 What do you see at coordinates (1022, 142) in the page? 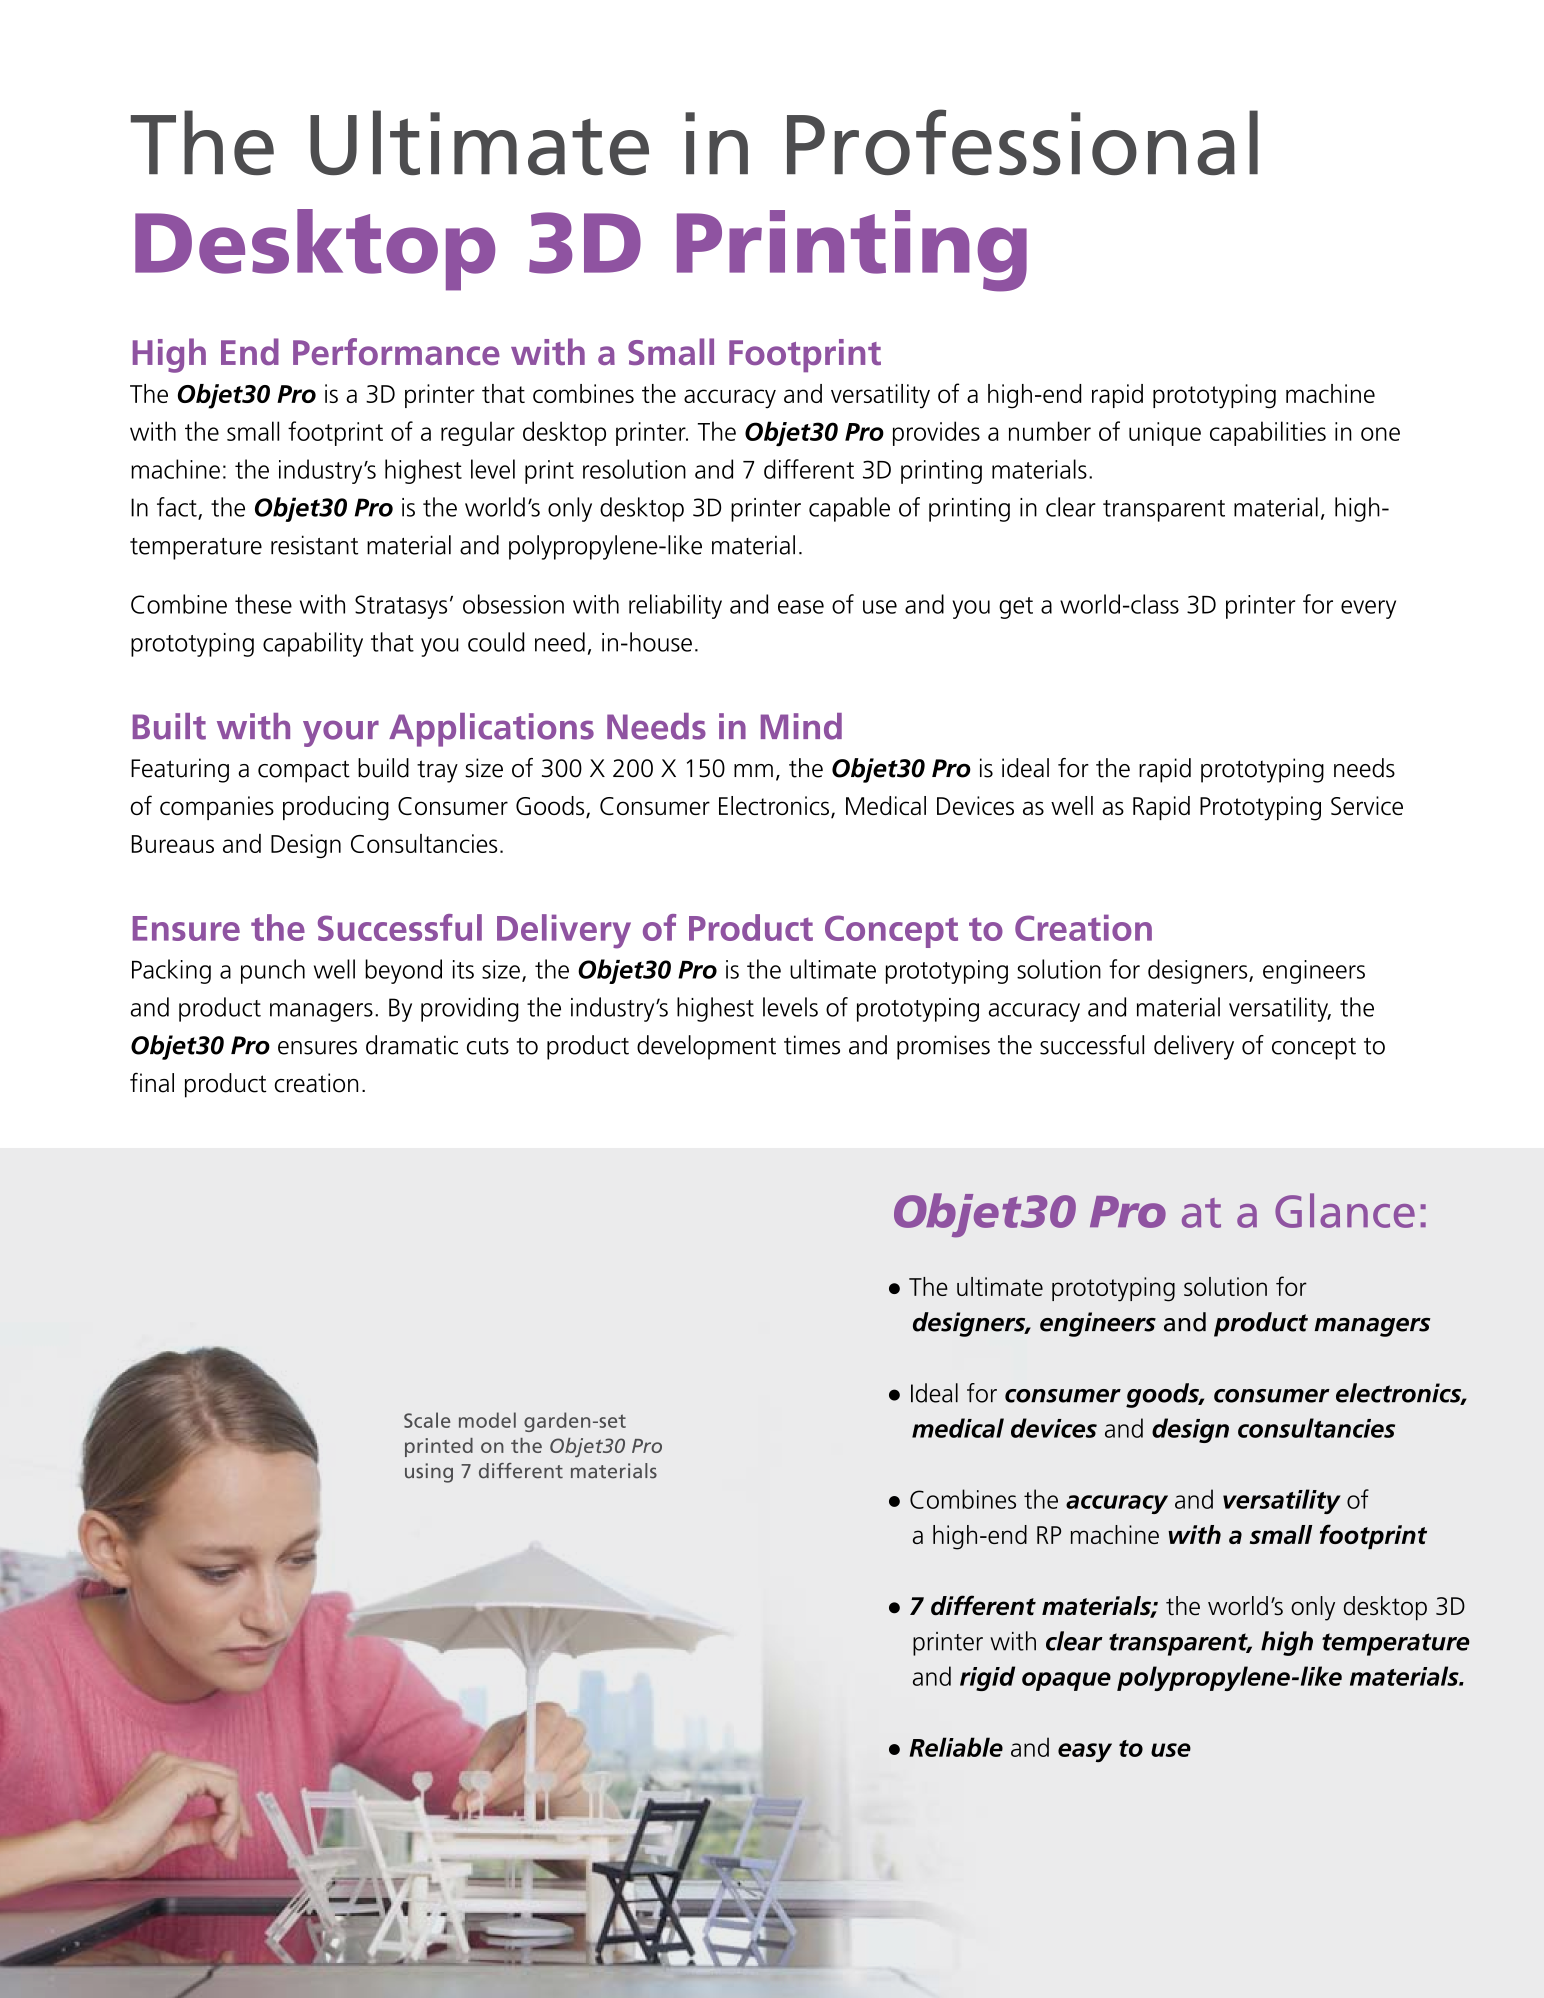
I see `Professional` at bounding box center [1022, 142].
